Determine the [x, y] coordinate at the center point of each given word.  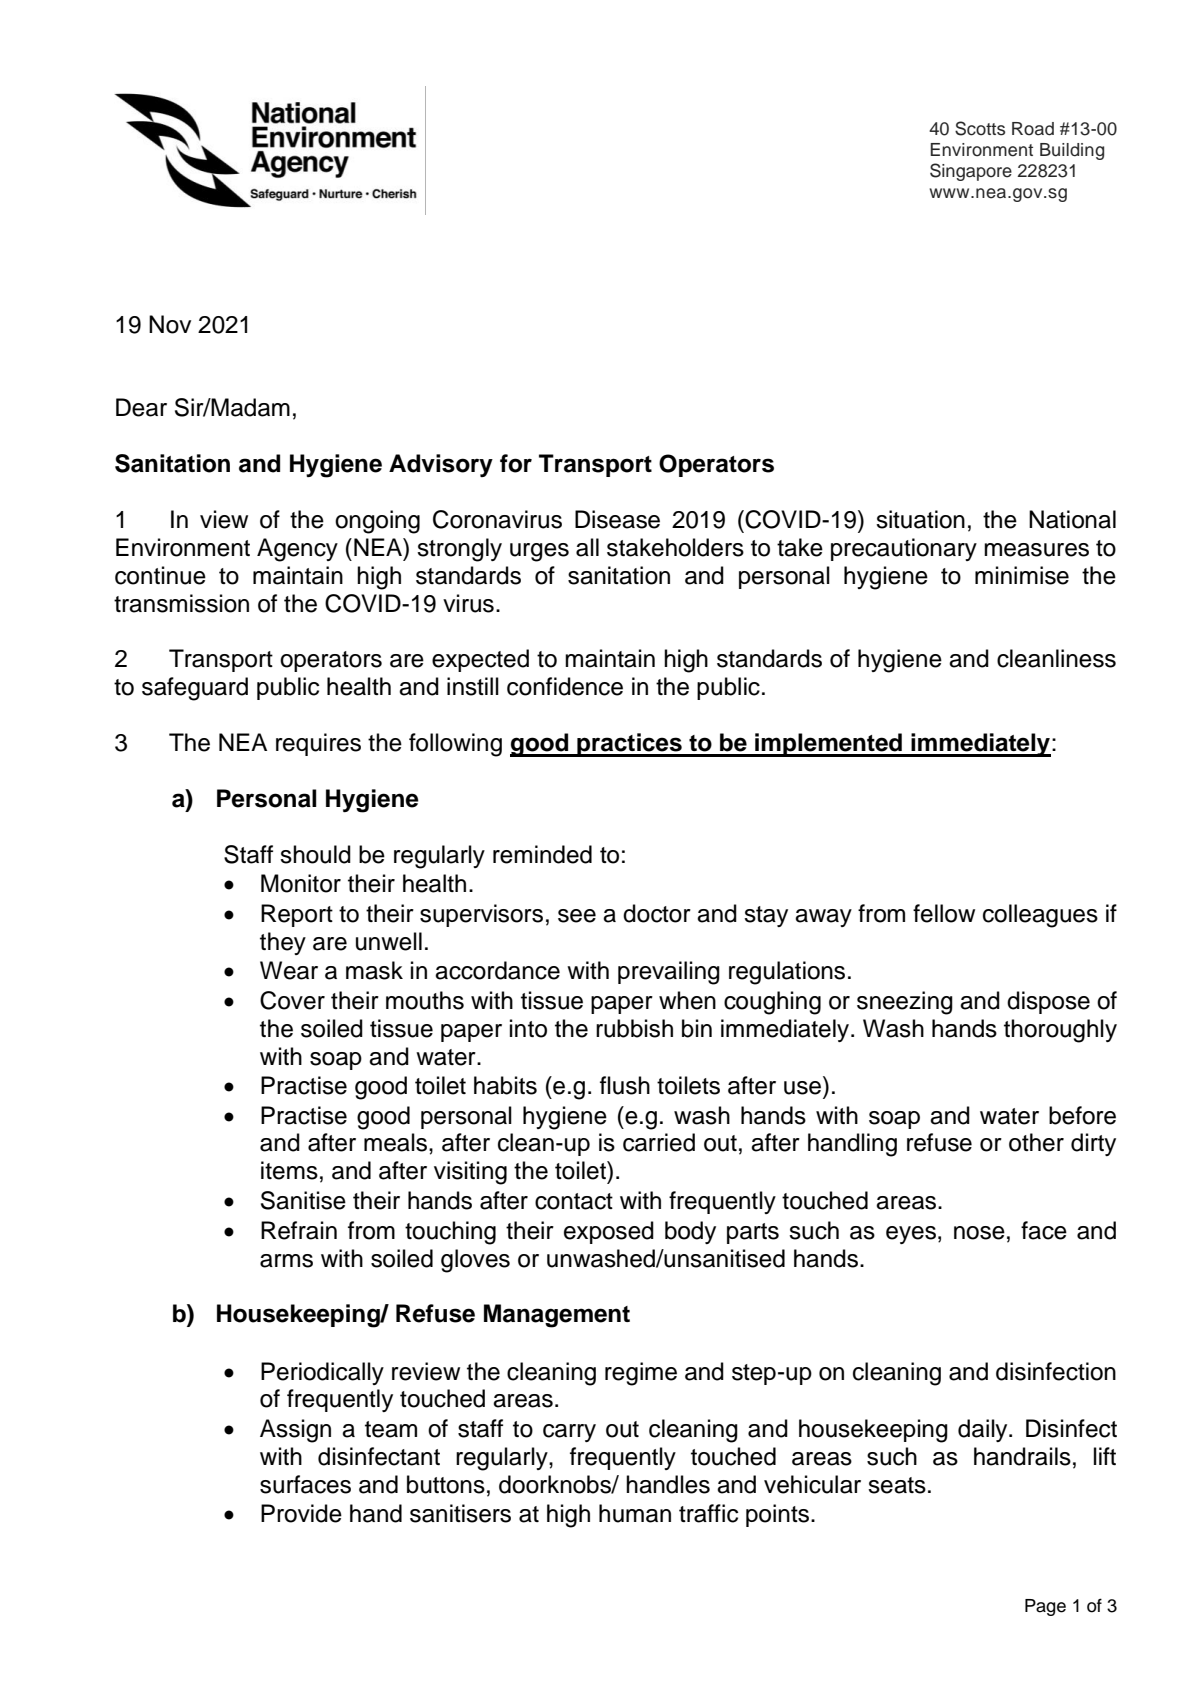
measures [1036, 550]
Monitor [301, 883]
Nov [170, 324]
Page [1045, 1607]
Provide [301, 1513]
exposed [609, 1232]
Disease [617, 519]
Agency [297, 550]
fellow [944, 913]
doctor [657, 913]
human [635, 1513]
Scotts [980, 128]
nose [979, 1233]
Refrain [299, 1230]
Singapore [971, 172]
